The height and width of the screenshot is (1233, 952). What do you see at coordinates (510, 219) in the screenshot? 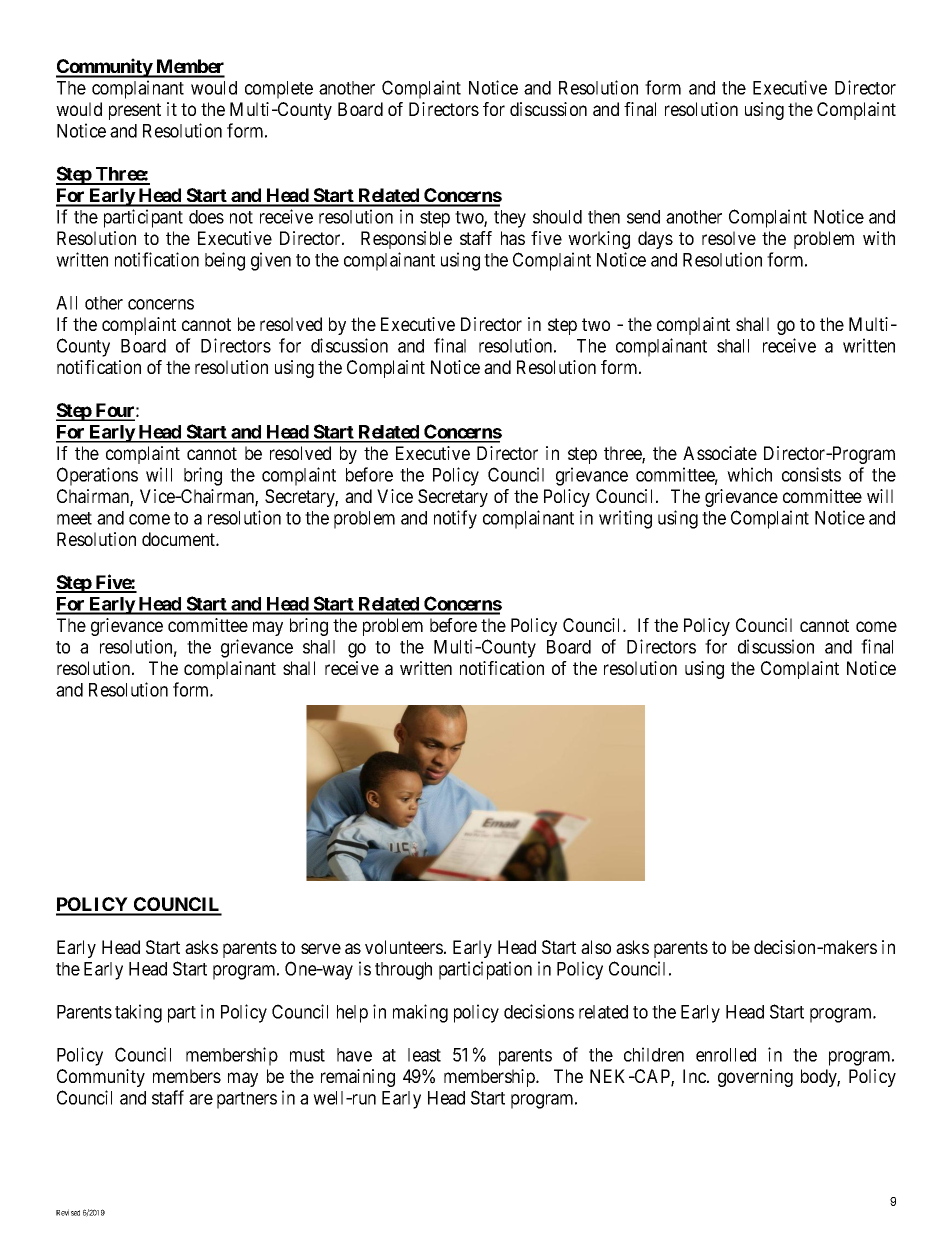
I see `they` at bounding box center [510, 219].
